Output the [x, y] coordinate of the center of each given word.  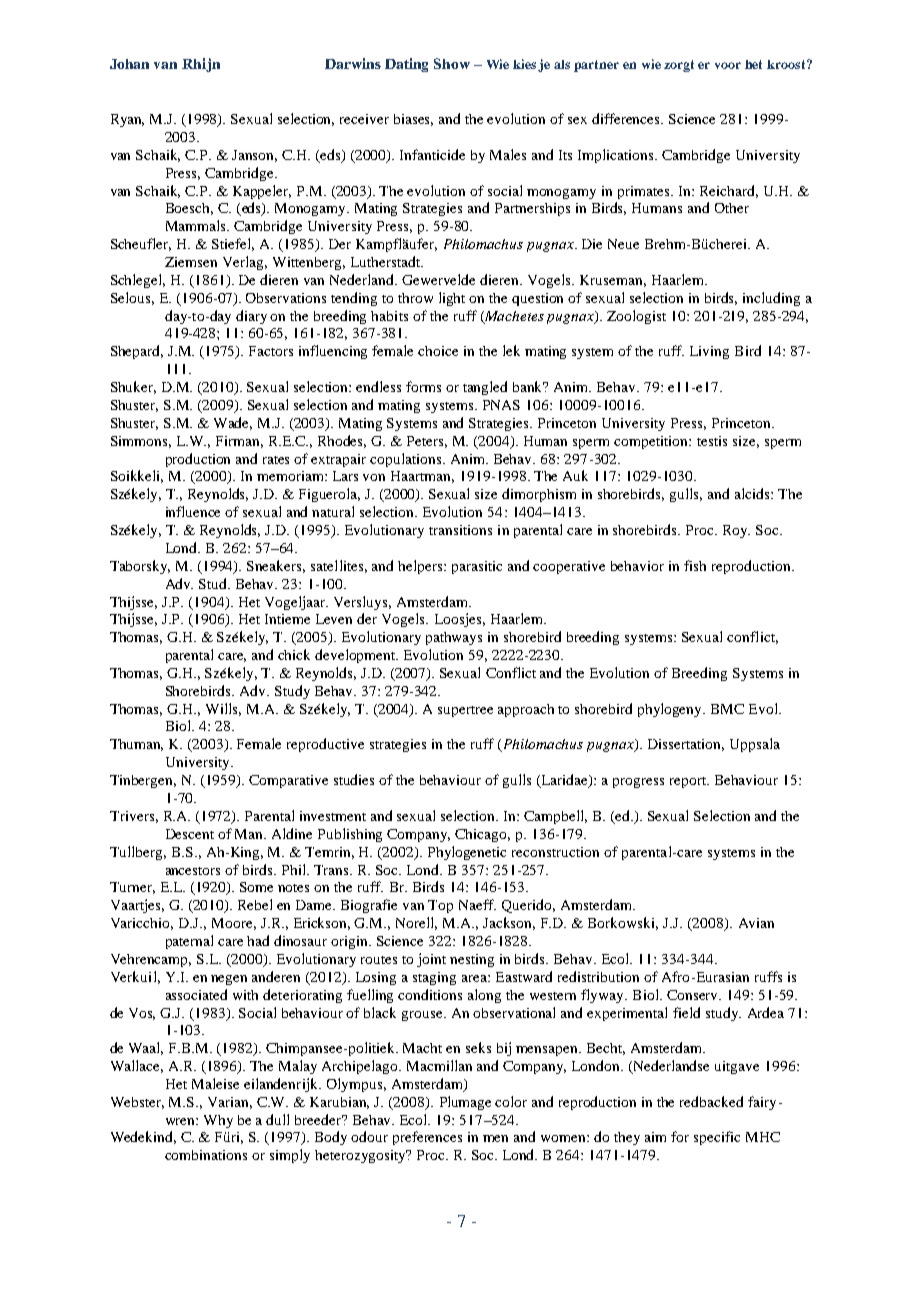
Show [452, 63]
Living [709, 352]
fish [695, 565]
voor [728, 65]
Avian [756, 923]
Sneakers [276, 566]
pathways [454, 638]
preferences [427, 1138]
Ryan [127, 120]
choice [438, 351]
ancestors [193, 871]
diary [251, 317]
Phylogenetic [467, 853]
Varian [230, 1103]
